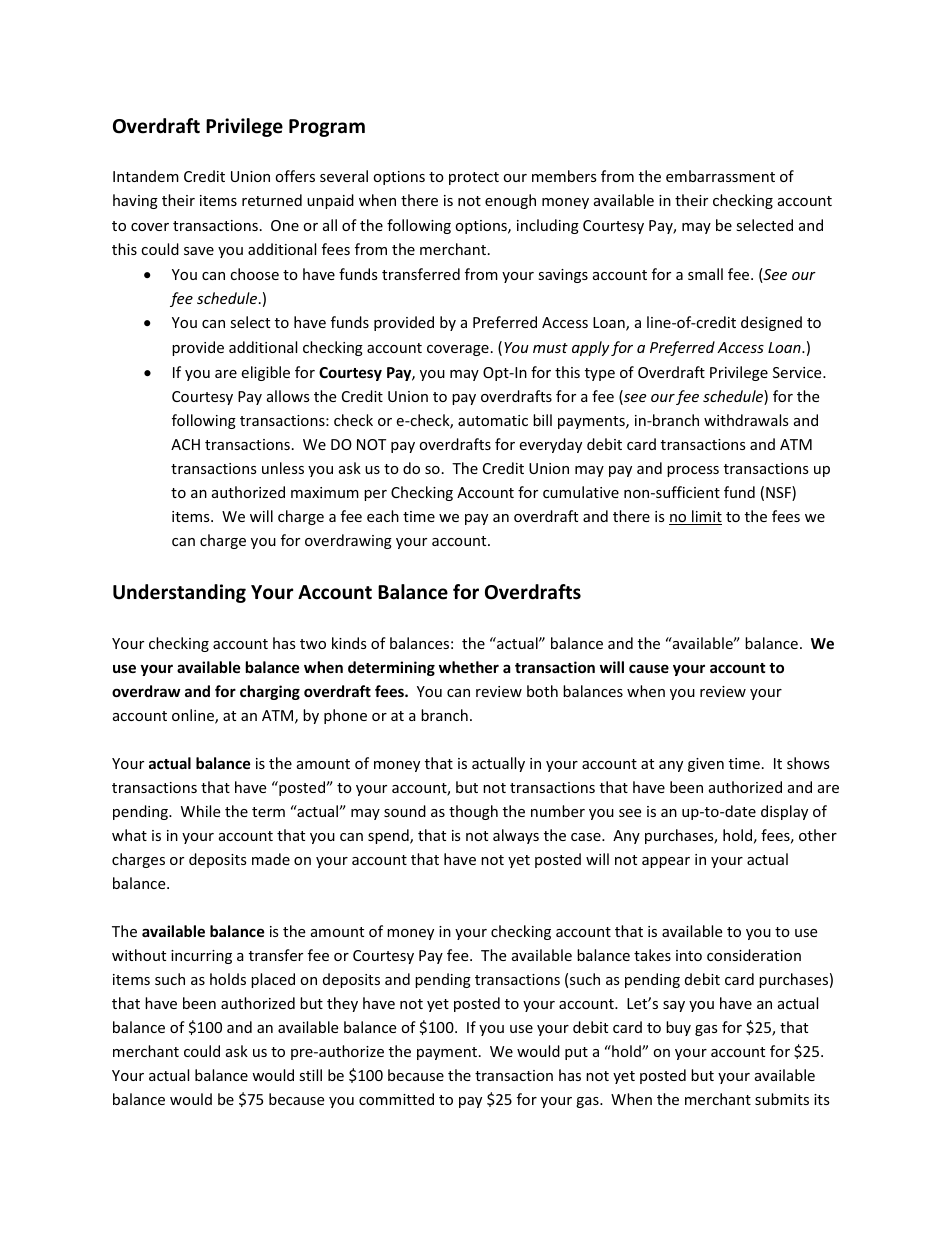  Describe the element at coordinates (469, 667) in the document. I see `whether` at that location.
